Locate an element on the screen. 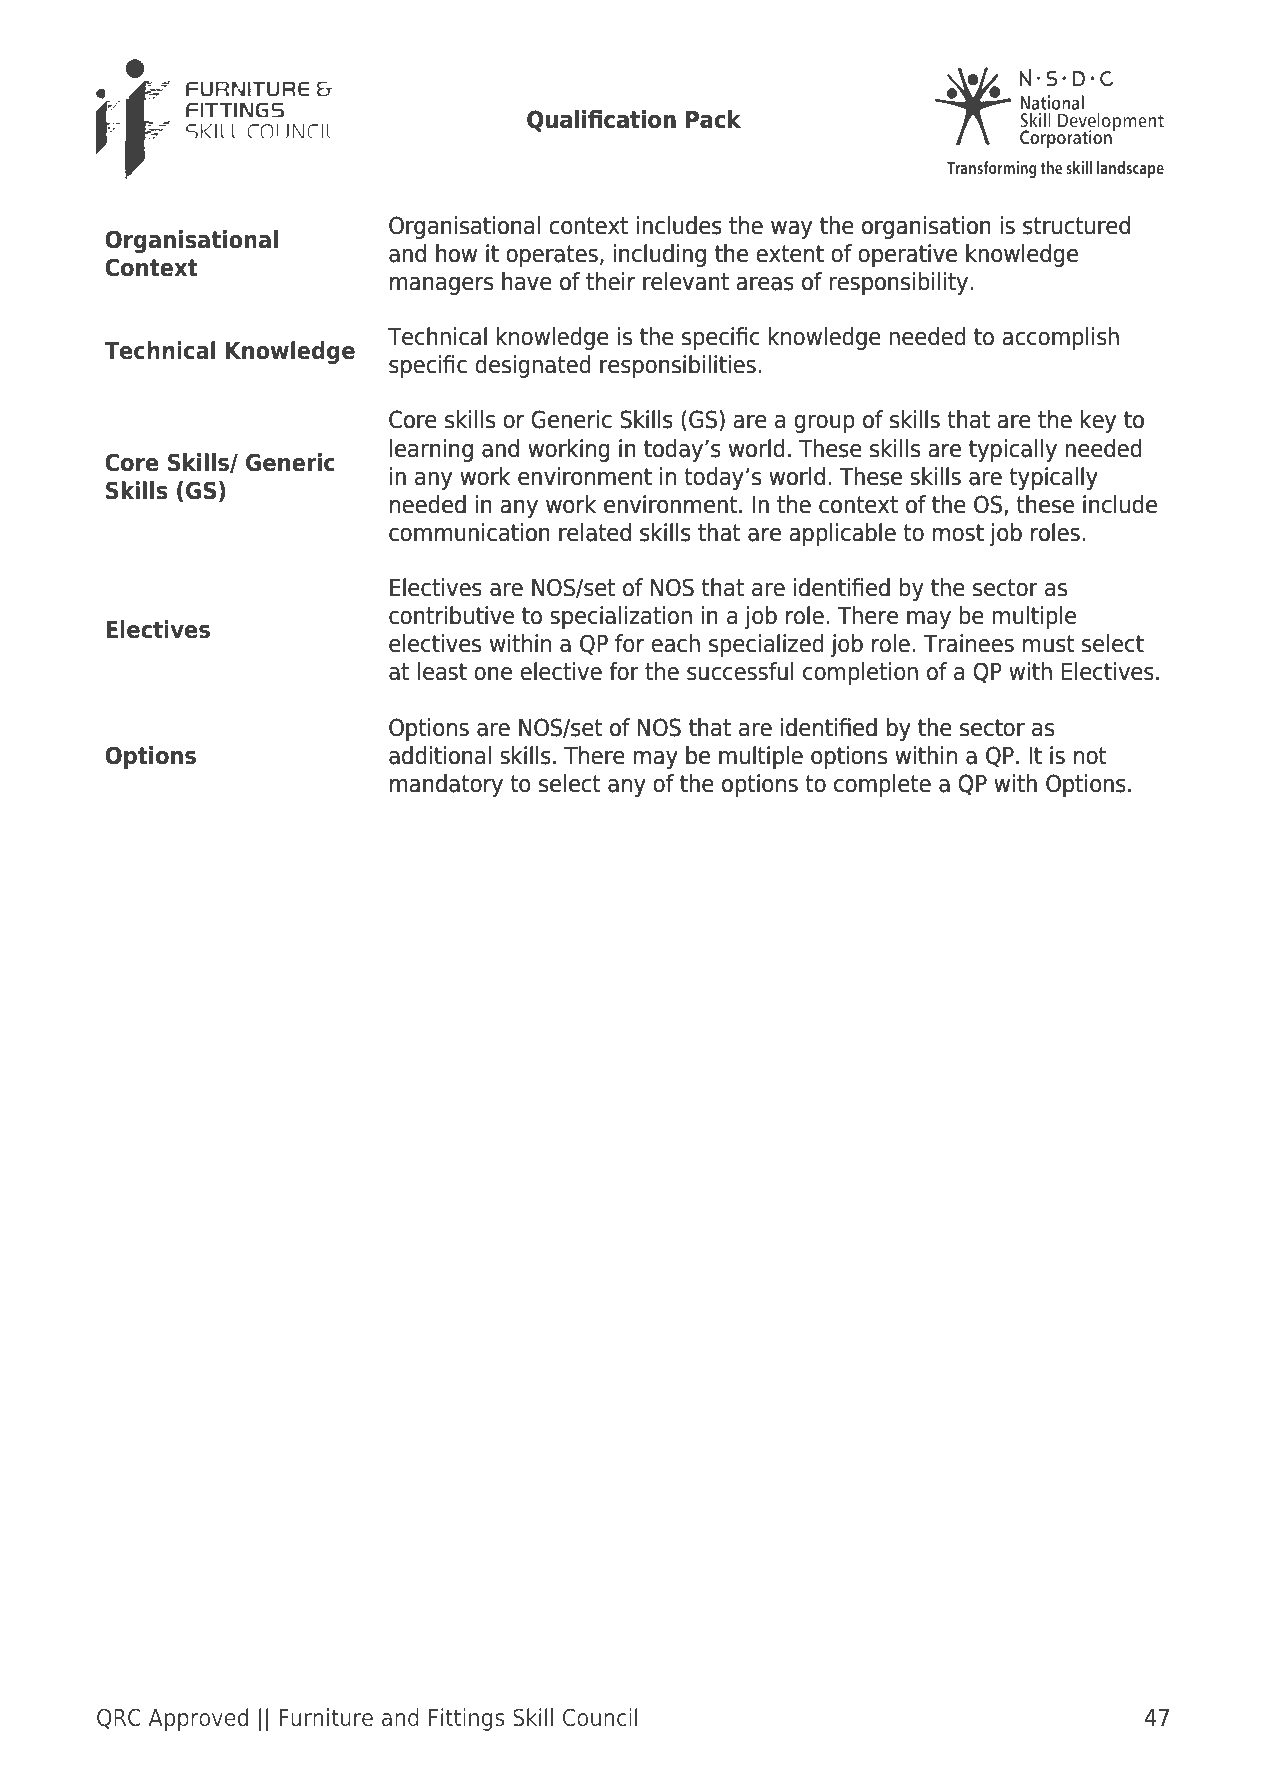  Trainees is located at coordinates (969, 643).
